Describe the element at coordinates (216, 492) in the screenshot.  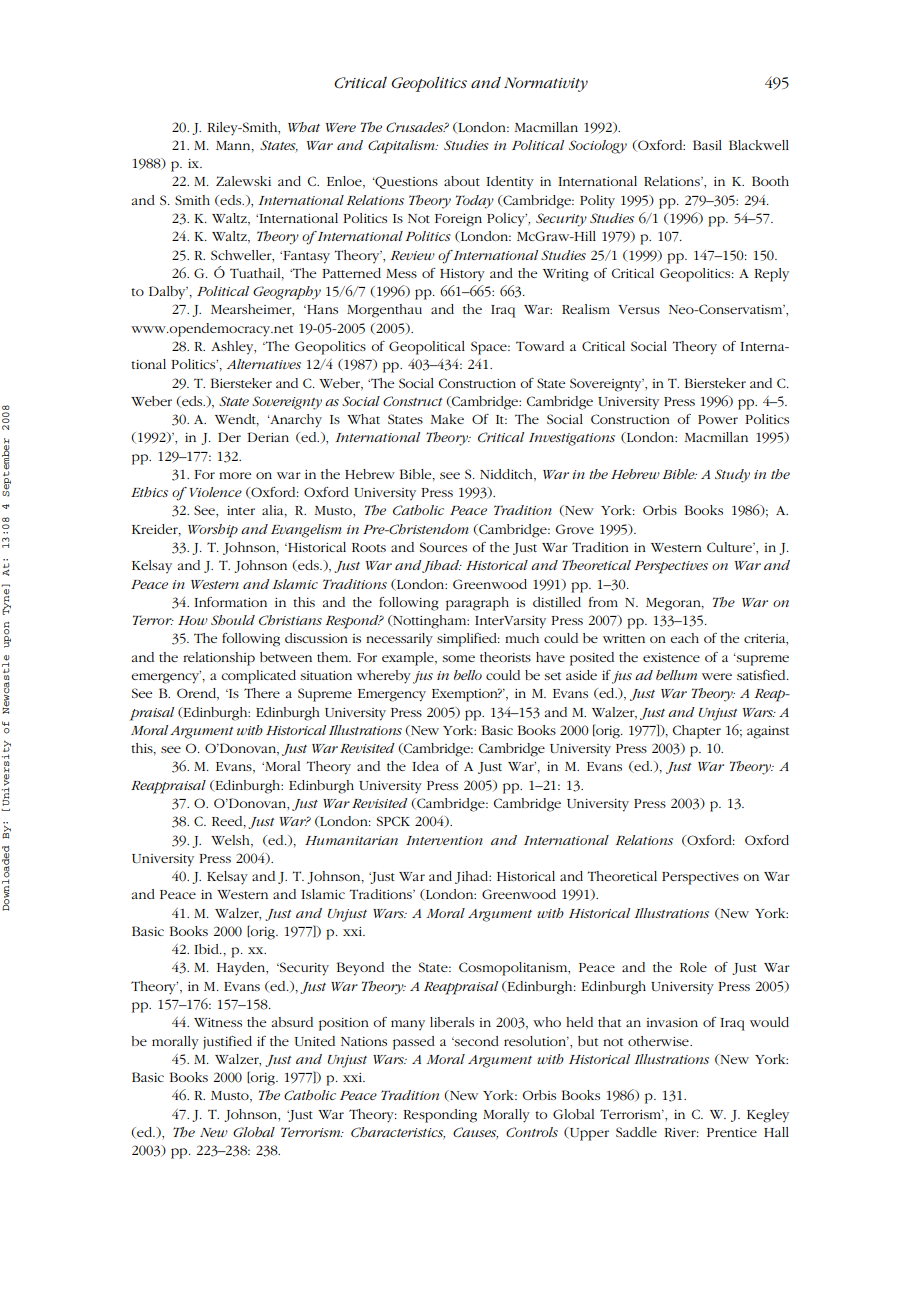
I see `Violence` at that location.
